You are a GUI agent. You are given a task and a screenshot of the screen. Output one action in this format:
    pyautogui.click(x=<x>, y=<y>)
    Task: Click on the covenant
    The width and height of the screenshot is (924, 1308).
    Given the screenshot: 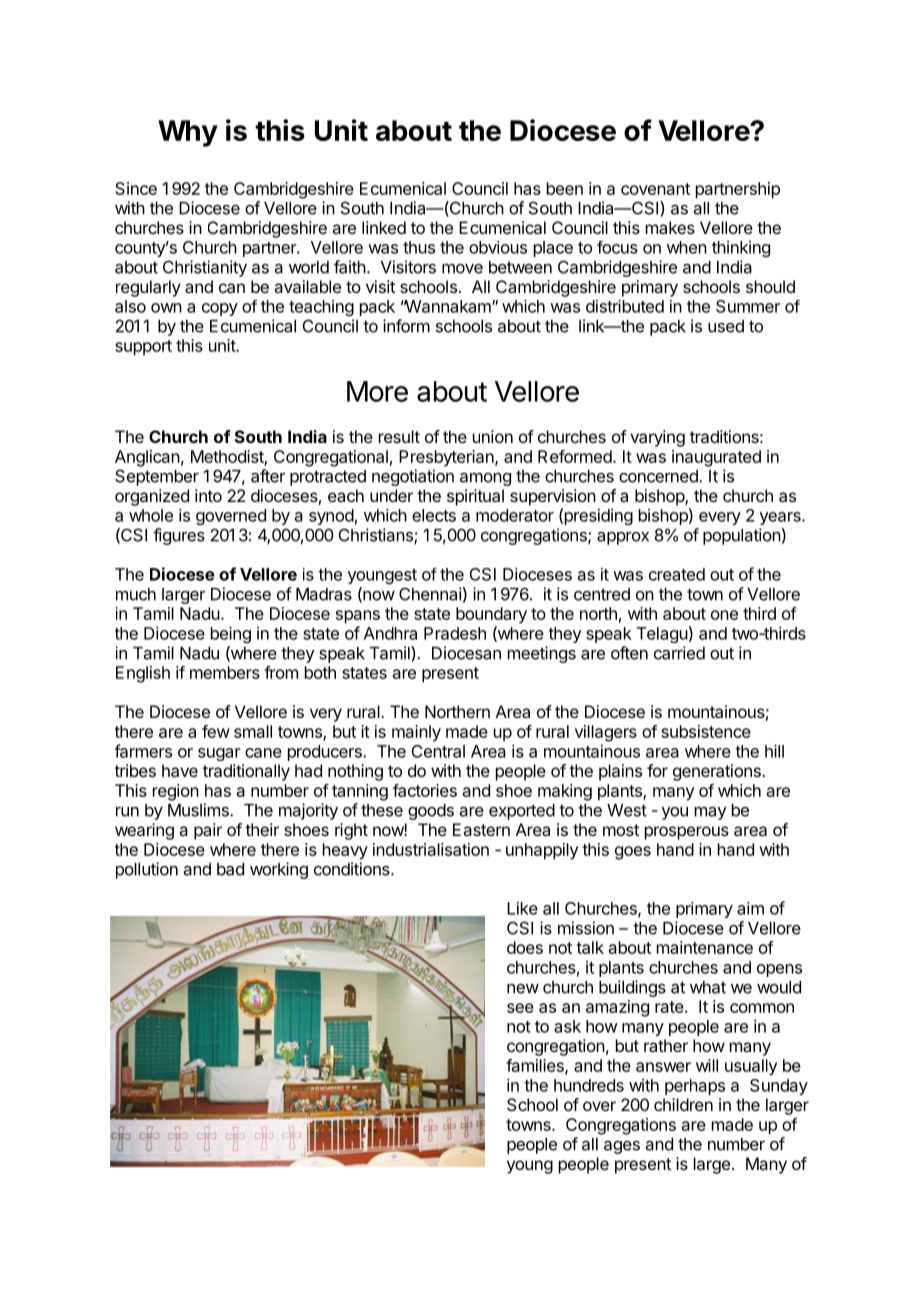 What is the action you would take?
    pyautogui.click(x=655, y=189)
